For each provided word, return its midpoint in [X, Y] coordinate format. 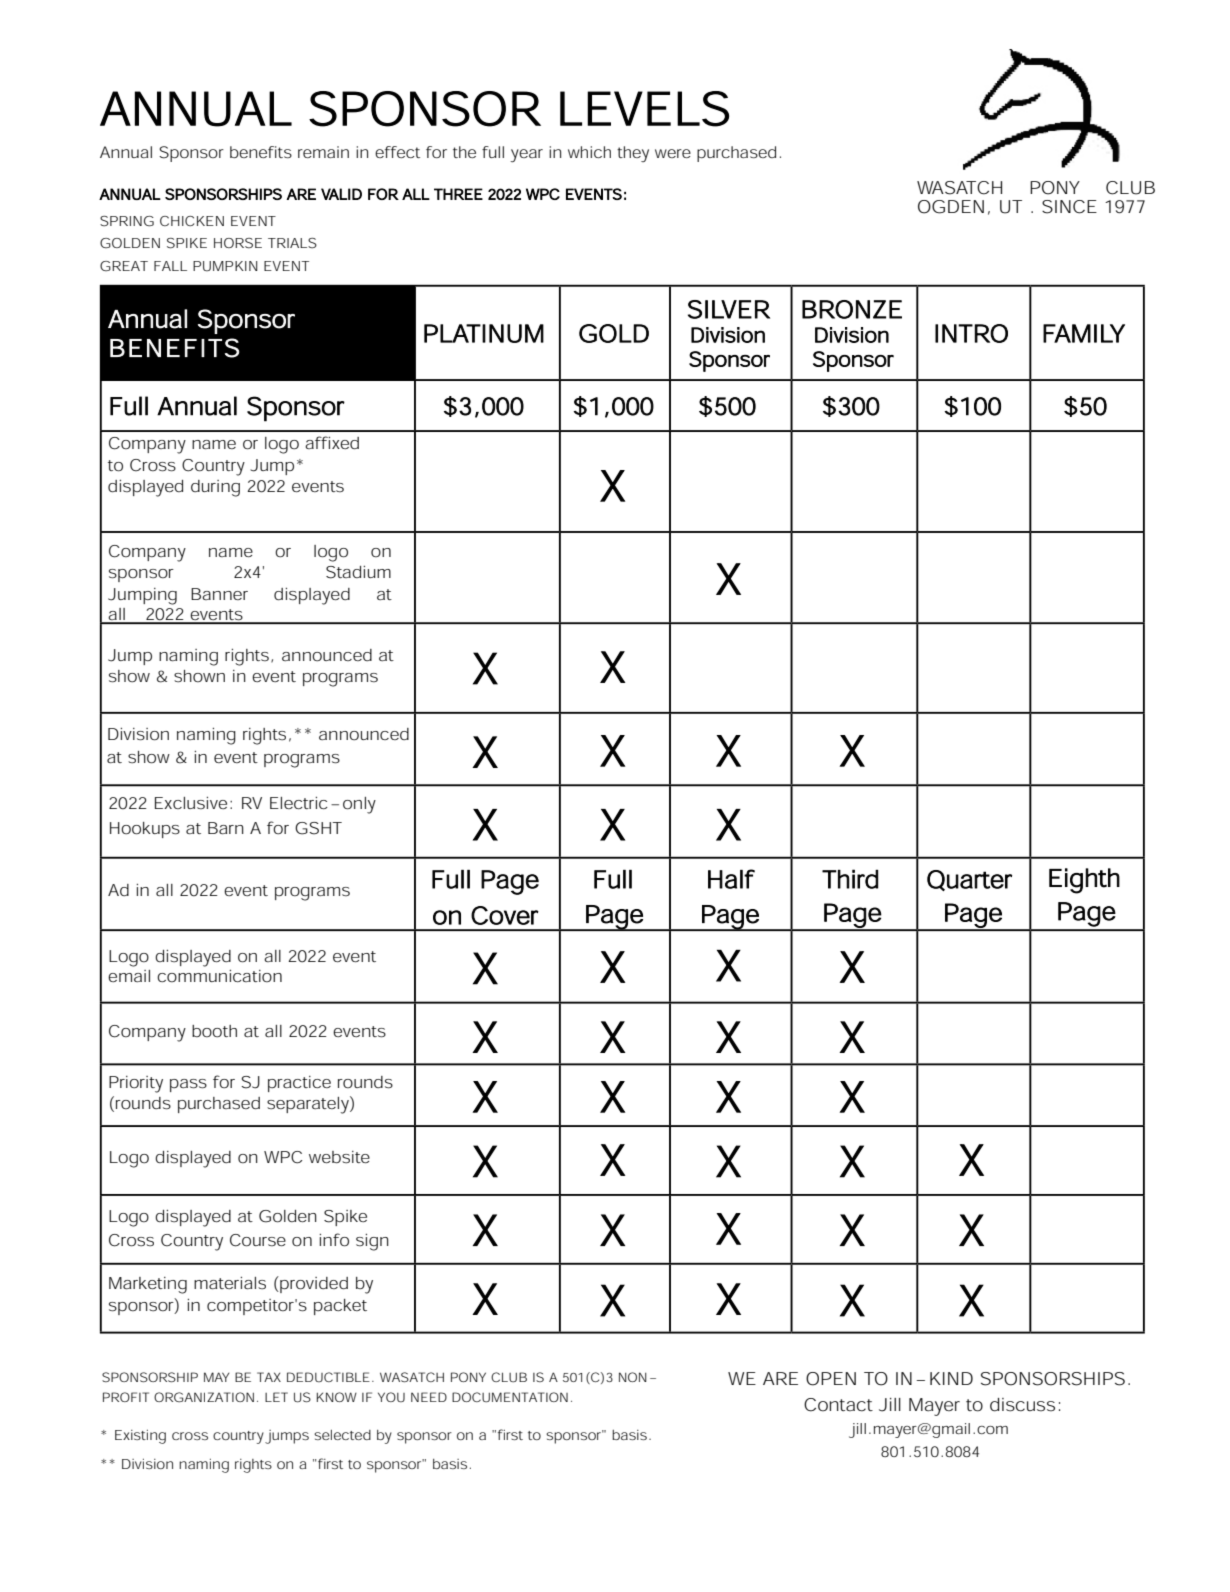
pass [188, 1085]
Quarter [969, 880]
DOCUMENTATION [510, 1397]
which [589, 152]
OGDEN [951, 207]
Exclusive [191, 803]
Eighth [1084, 881]
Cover [505, 915]
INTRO [971, 333]
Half [731, 879]
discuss [1022, 1405]
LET [276, 1397]
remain [323, 152]
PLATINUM [484, 333]
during [215, 488]
